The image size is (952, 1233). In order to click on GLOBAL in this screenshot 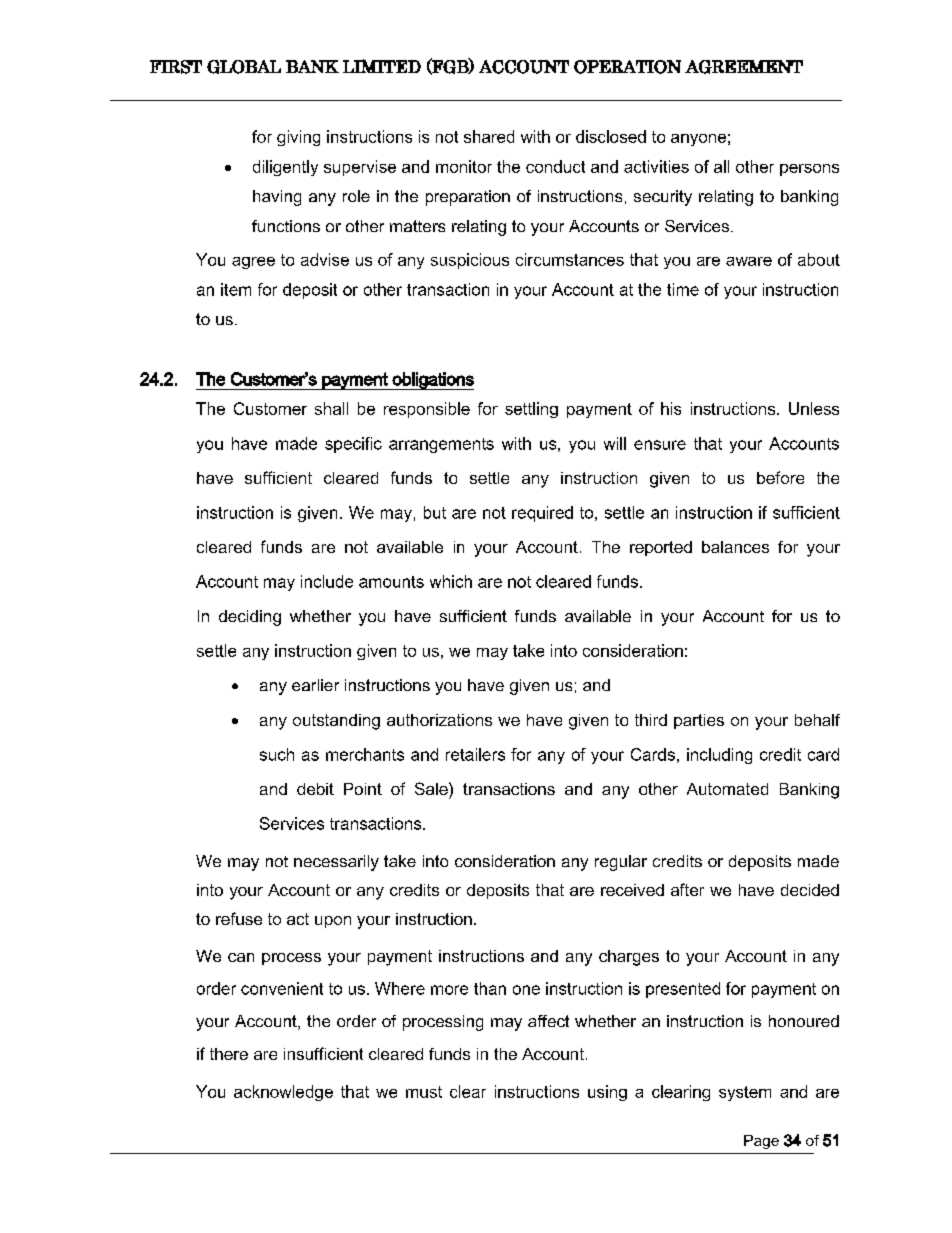, I will do `click(244, 67)`.
